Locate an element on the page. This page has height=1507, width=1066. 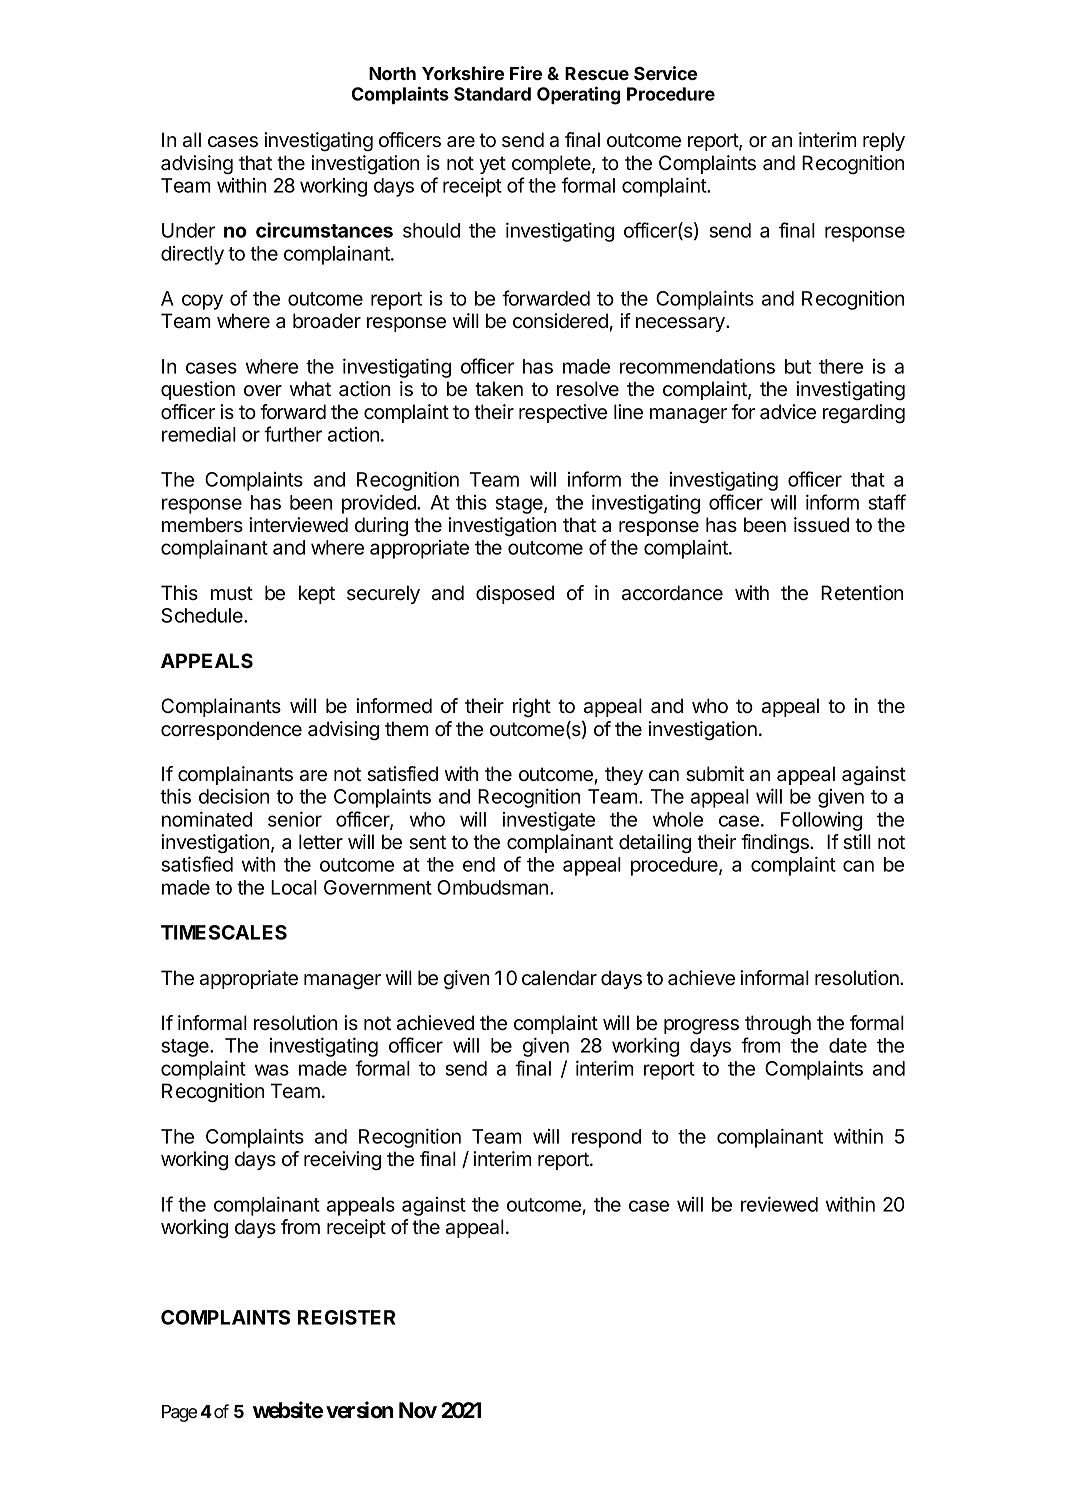
reply is located at coordinates (884, 141).
